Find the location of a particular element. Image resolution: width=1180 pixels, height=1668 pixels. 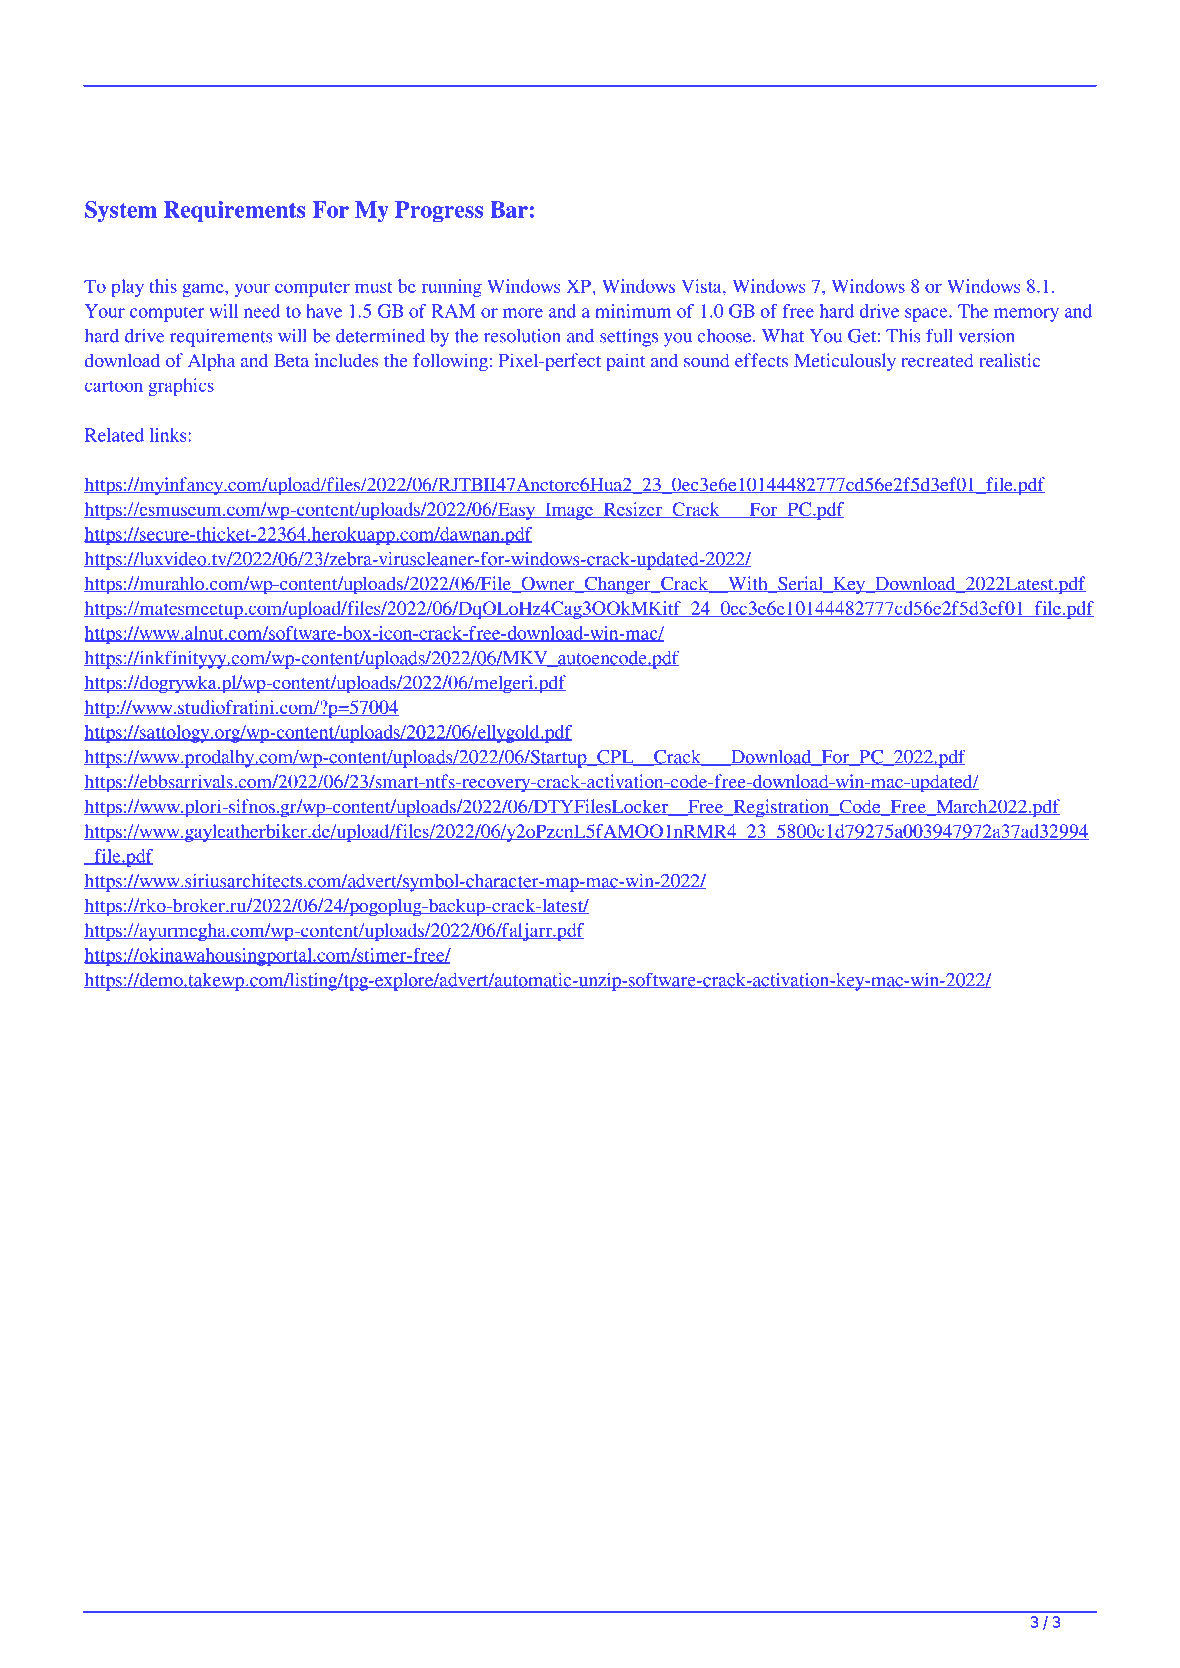

game is located at coordinates (204, 290).
